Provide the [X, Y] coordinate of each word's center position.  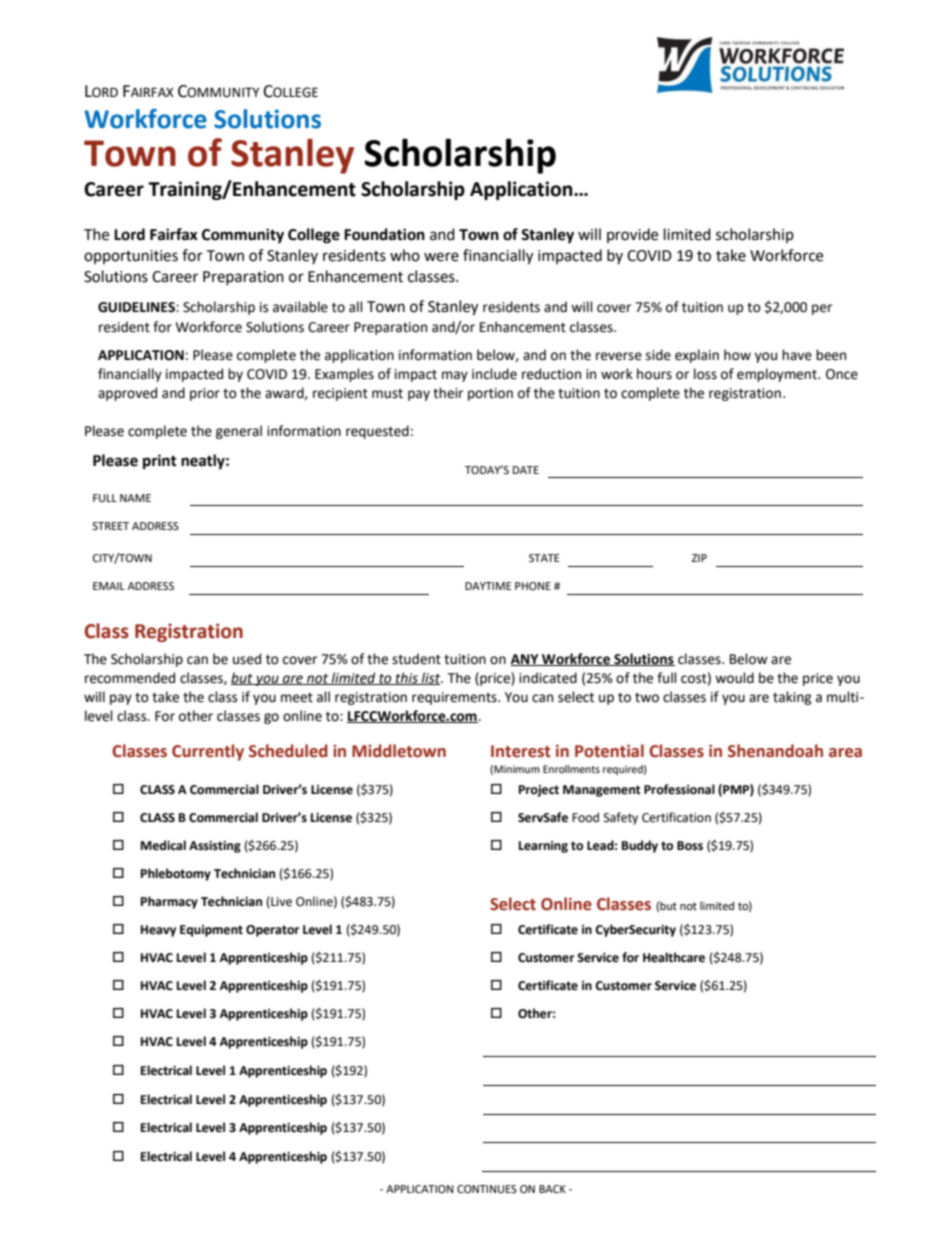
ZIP [699, 558]
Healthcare [674, 957]
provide [632, 235]
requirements [455, 698]
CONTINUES [487, 1189]
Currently [208, 752]
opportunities [131, 257]
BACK [552, 1189]
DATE [526, 470]
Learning [543, 847]
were [441, 257]
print [160, 462]
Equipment [211, 931]
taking [792, 698]
